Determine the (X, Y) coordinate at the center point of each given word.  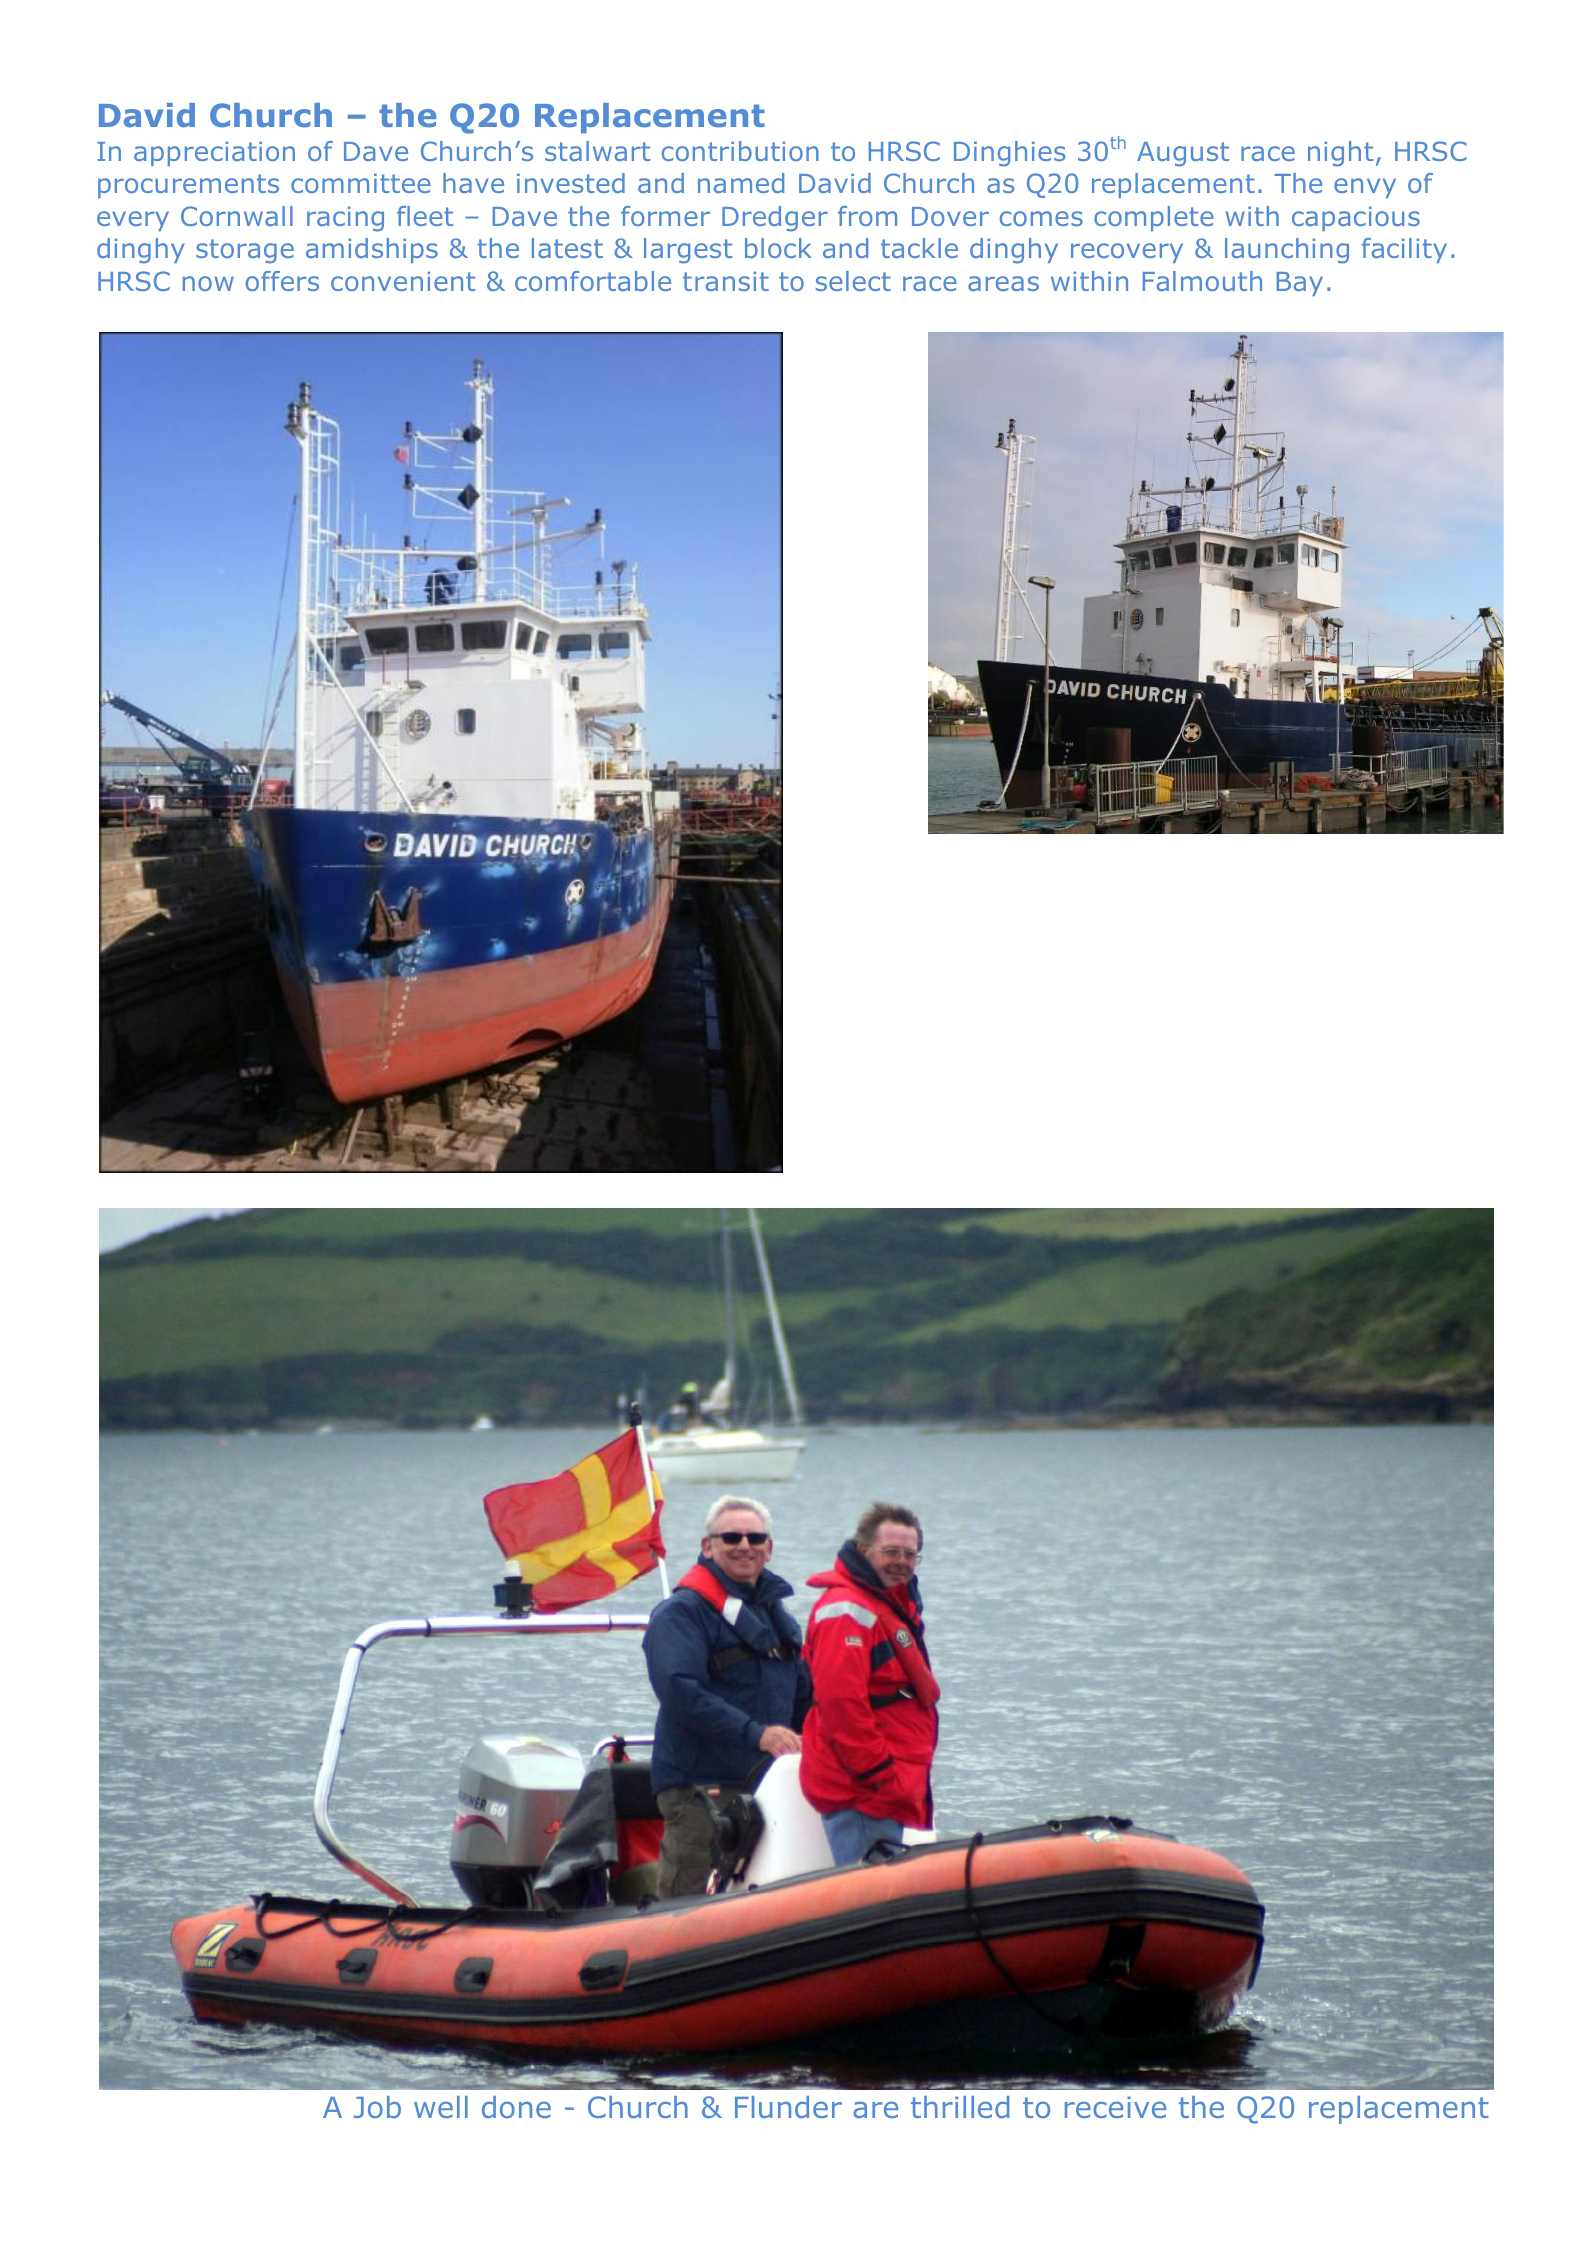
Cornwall (237, 216)
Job (377, 2107)
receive (1115, 2107)
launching (1287, 251)
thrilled (960, 2107)
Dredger (775, 219)
